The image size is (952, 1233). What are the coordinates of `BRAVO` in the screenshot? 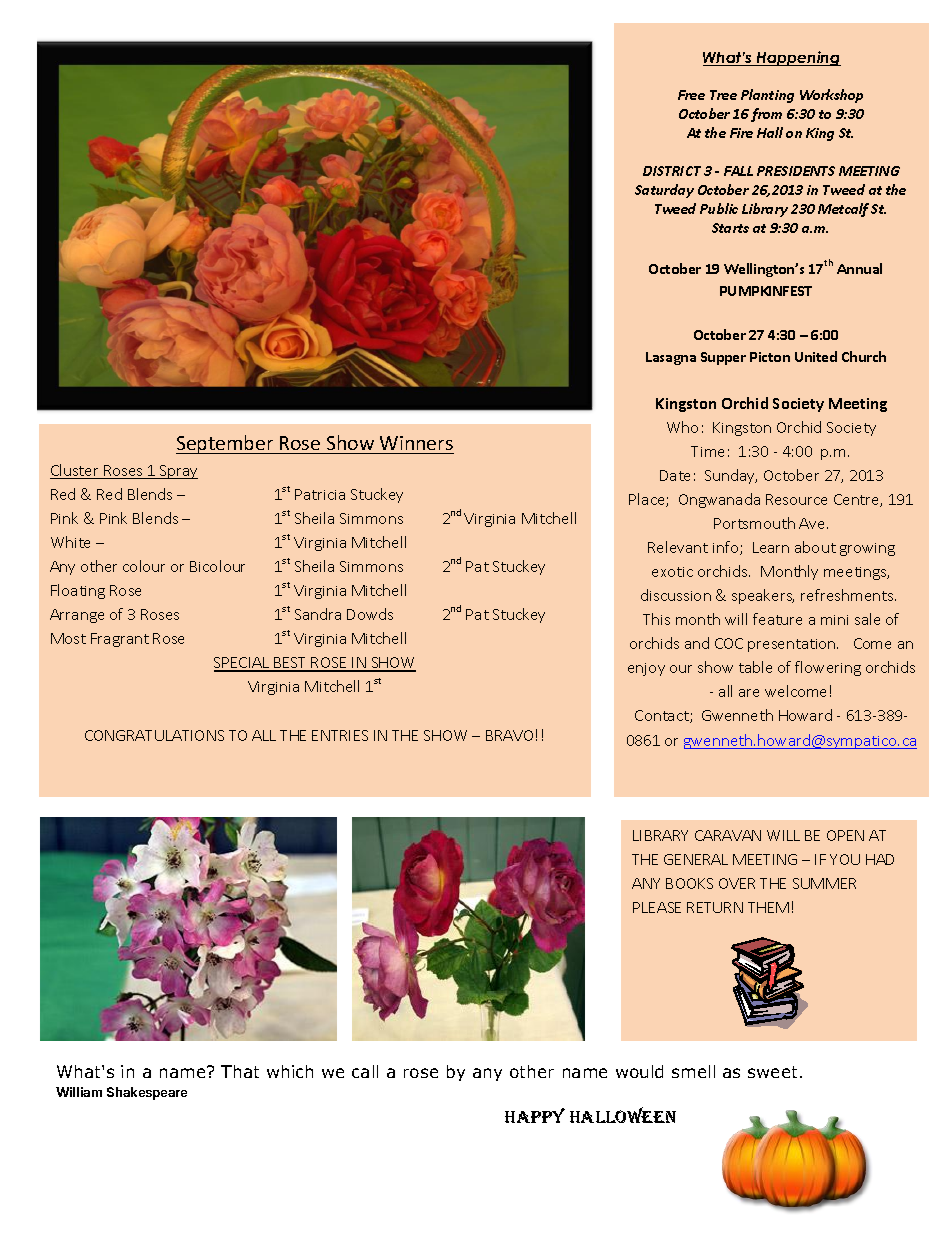 It's located at (509, 735).
